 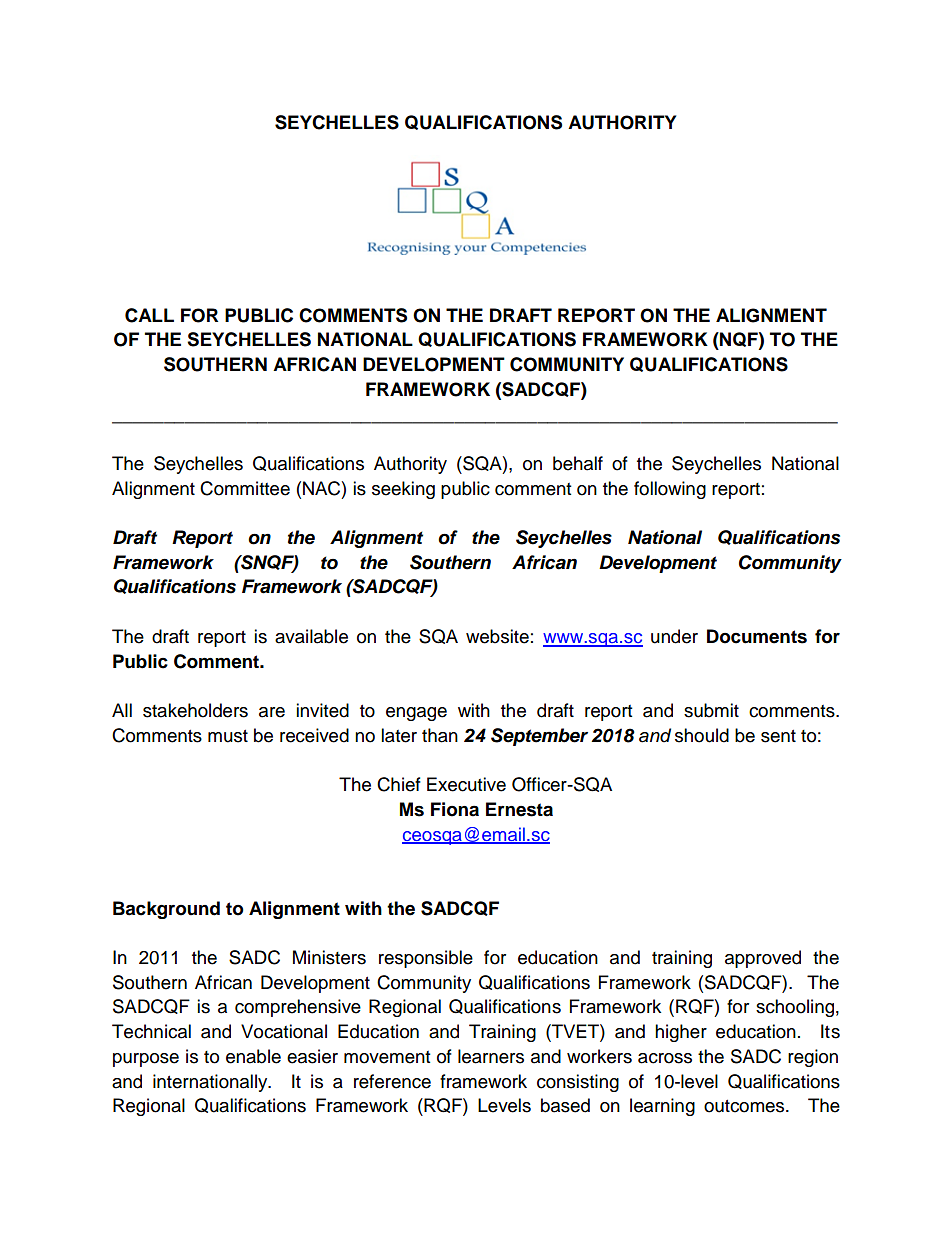 What do you see at coordinates (670, 490) in the screenshot?
I see `following` at bounding box center [670, 490].
